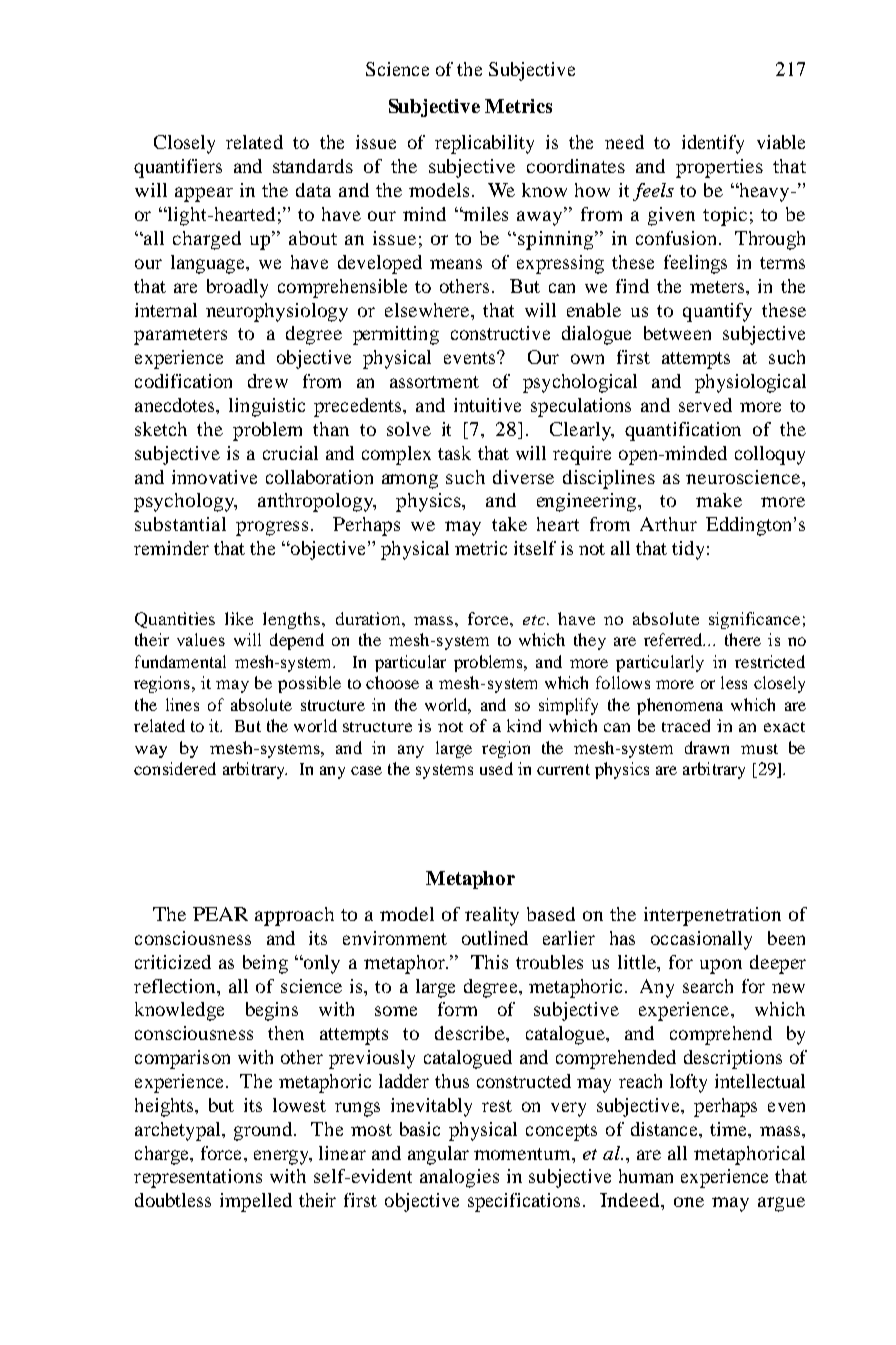  Describe the element at coordinates (484, 214) in the document. I see `miles` at that location.
